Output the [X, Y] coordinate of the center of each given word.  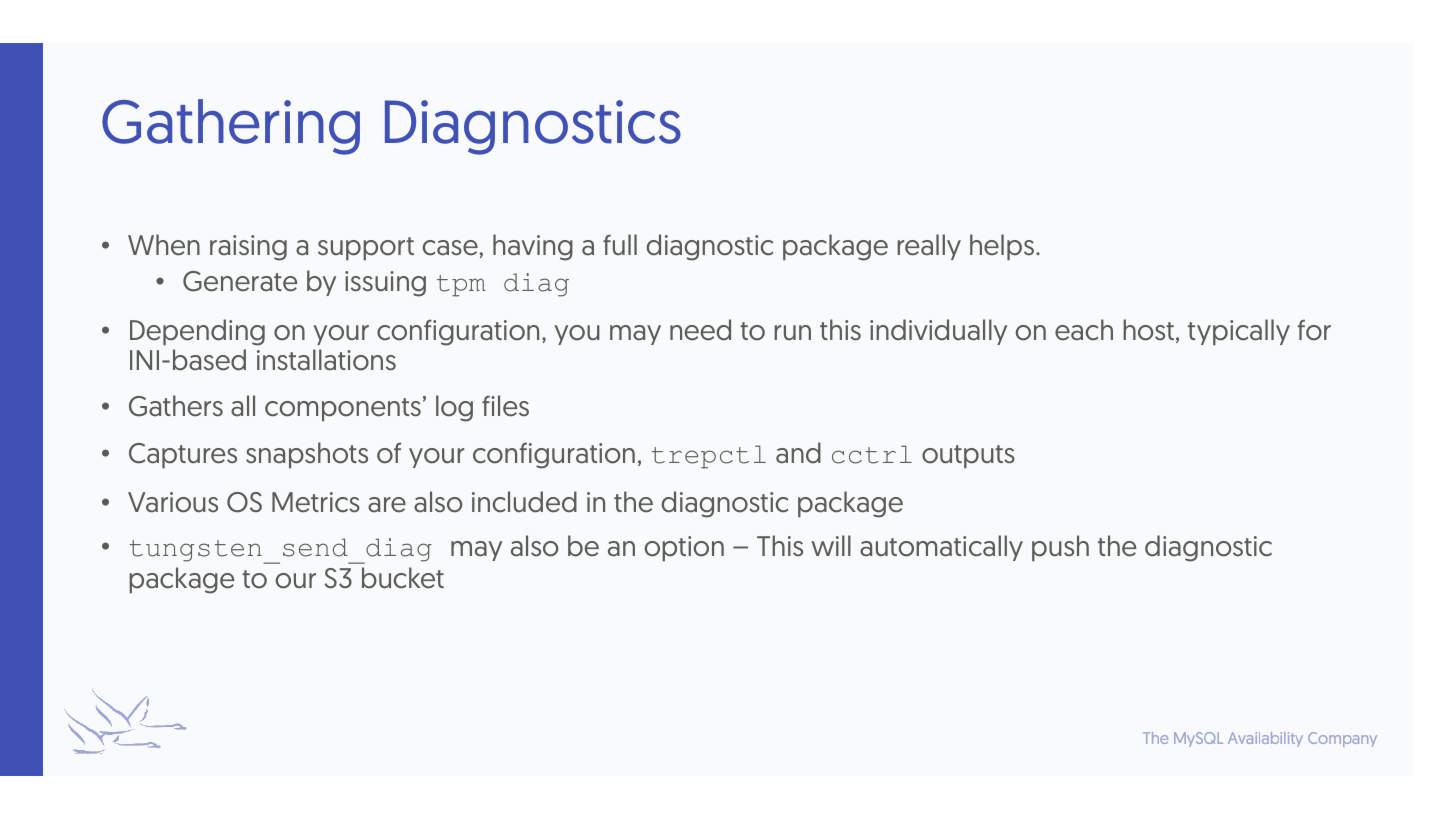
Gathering [231, 127]
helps [1003, 247]
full [620, 244]
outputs [968, 456]
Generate [240, 281]
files [505, 406]
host [1148, 330]
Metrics [316, 502]
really [929, 247]
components [343, 409]
